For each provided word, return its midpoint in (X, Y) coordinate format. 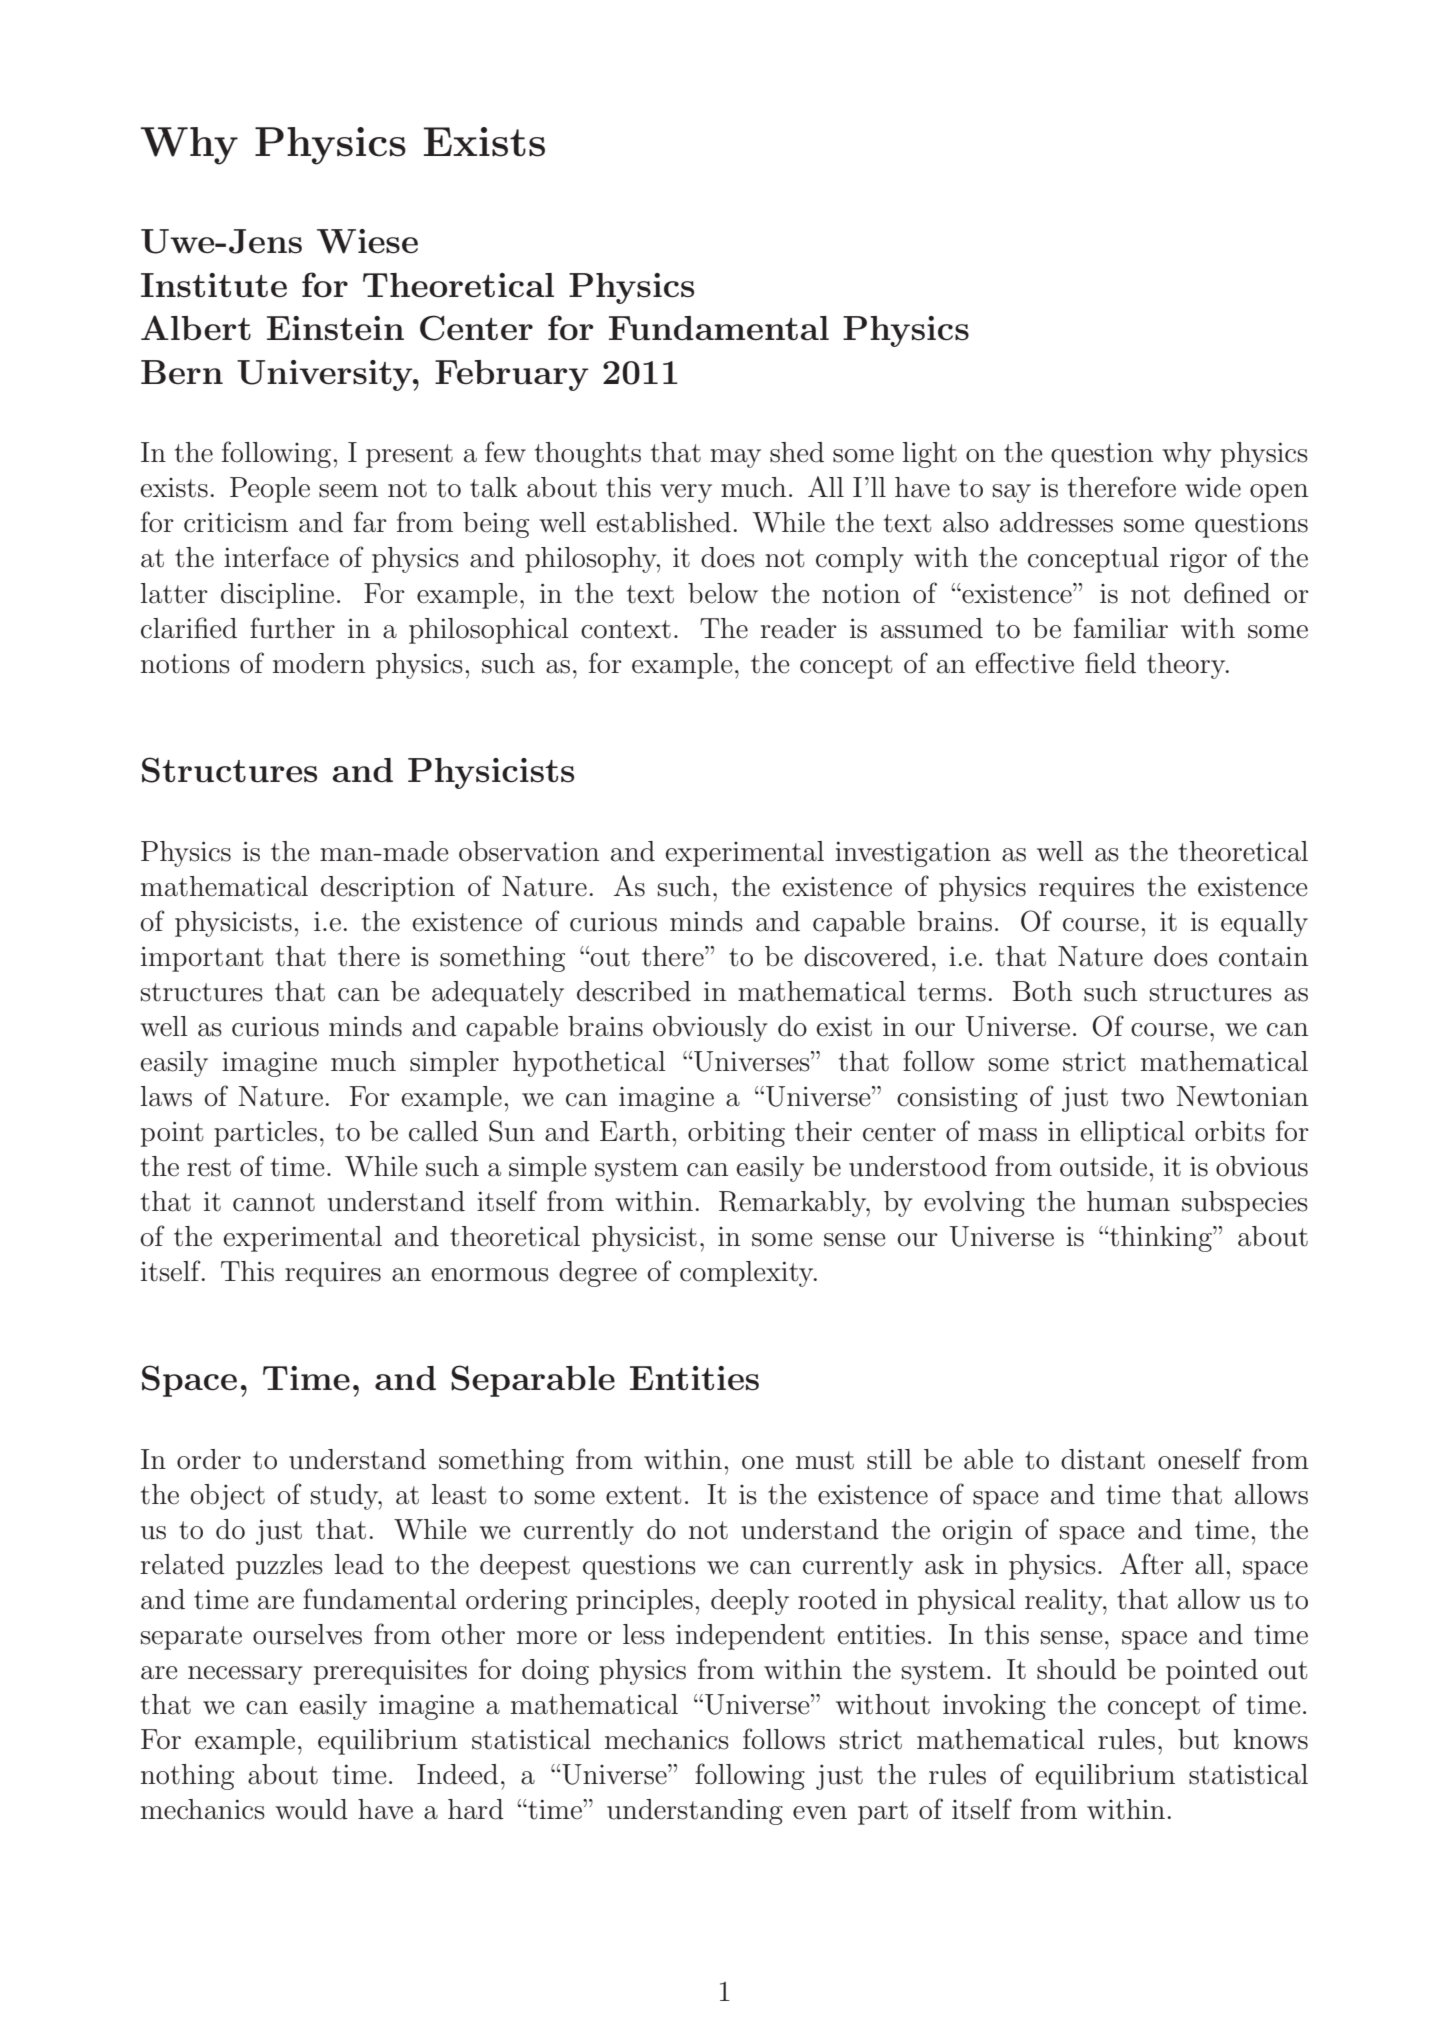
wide (1213, 487)
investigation (913, 854)
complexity (748, 1274)
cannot (274, 1202)
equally (1264, 924)
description (388, 889)
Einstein (335, 328)
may (735, 458)
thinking (1160, 1239)
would (311, 1809)
